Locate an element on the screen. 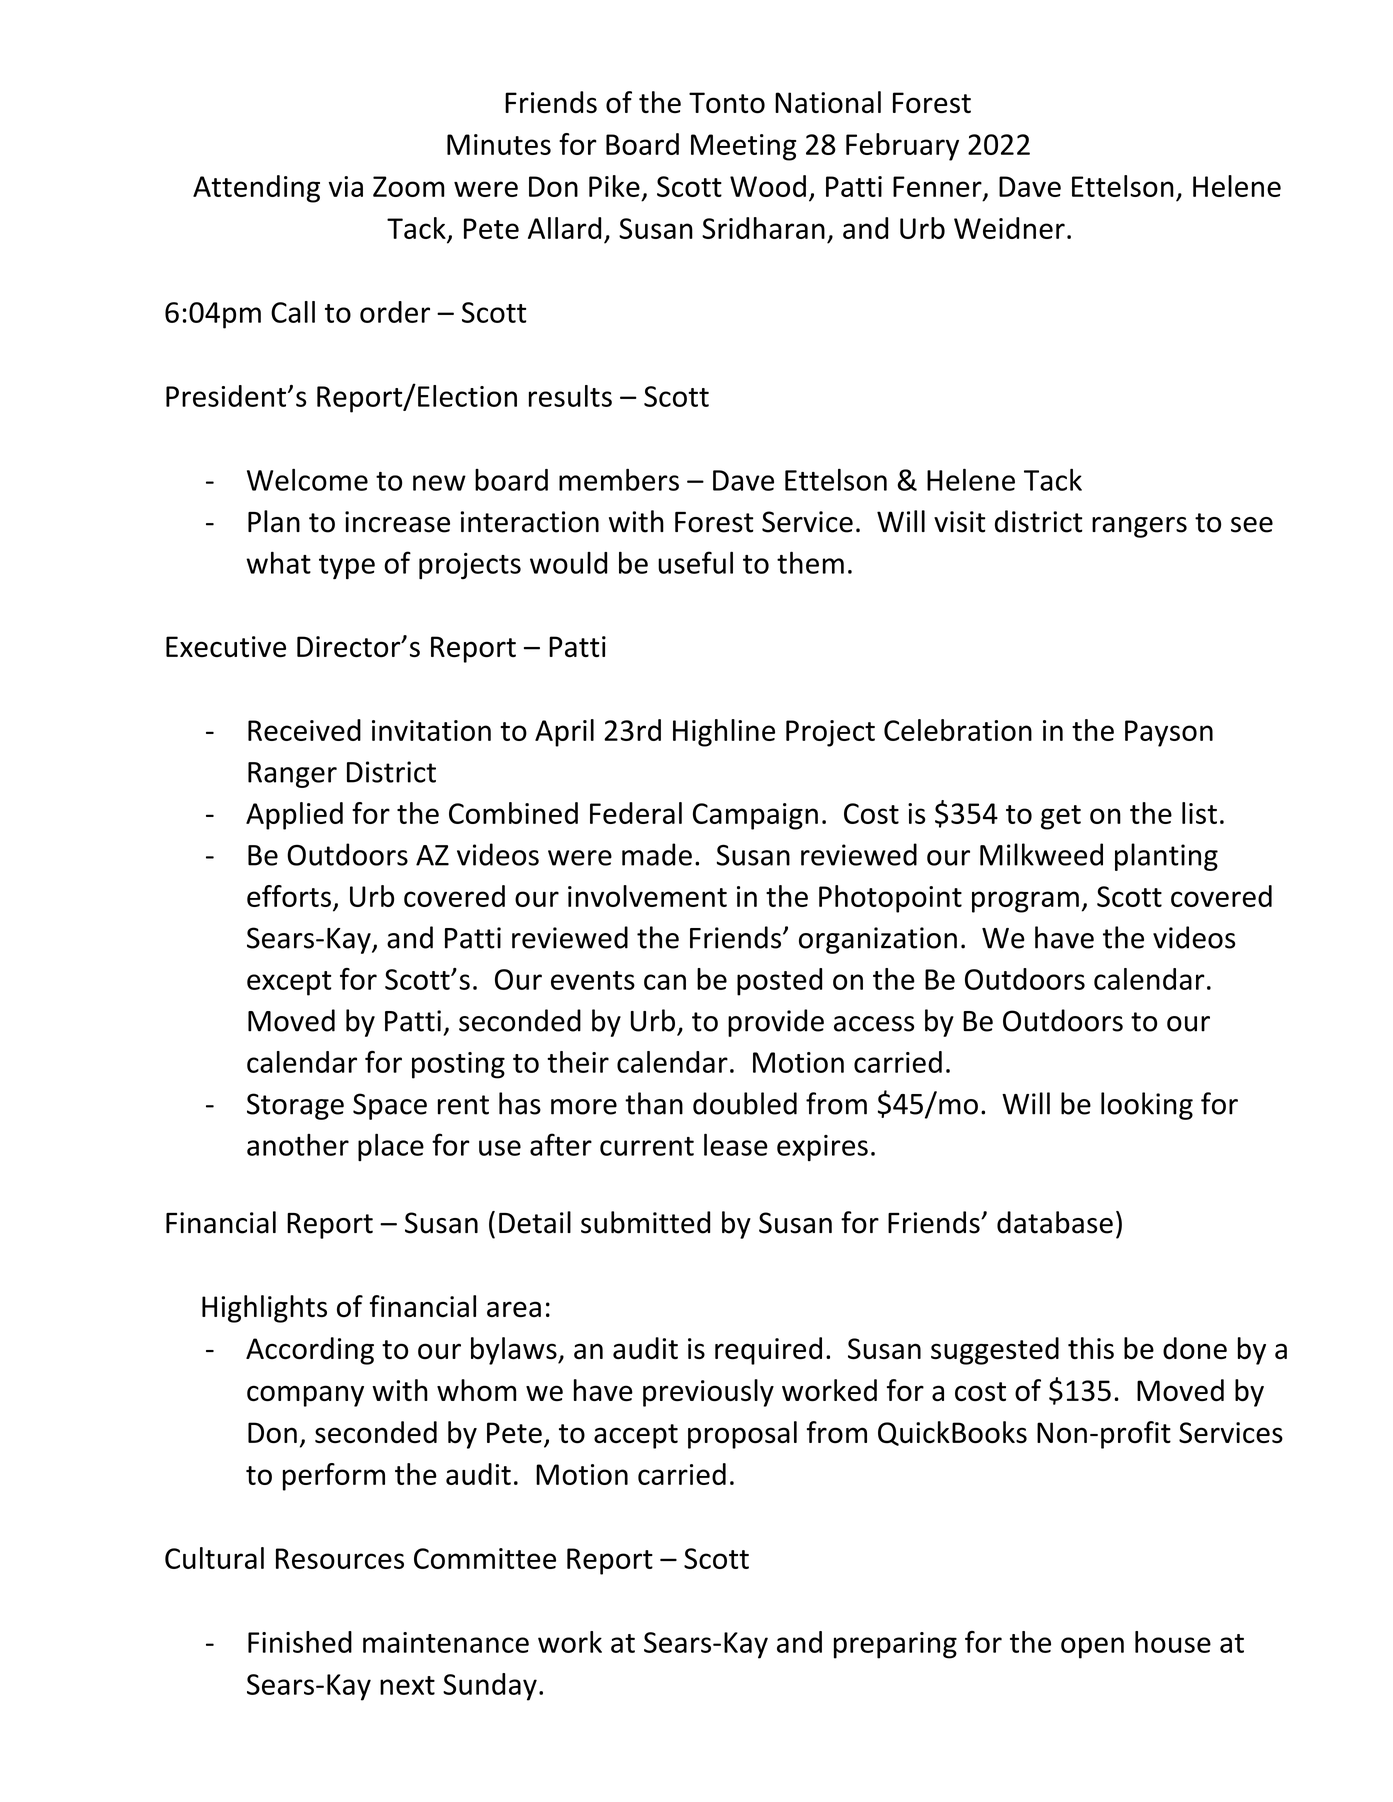 The width and height of the screenshot is (1393, 1802). efforts is located at coordinates (289, 896).
